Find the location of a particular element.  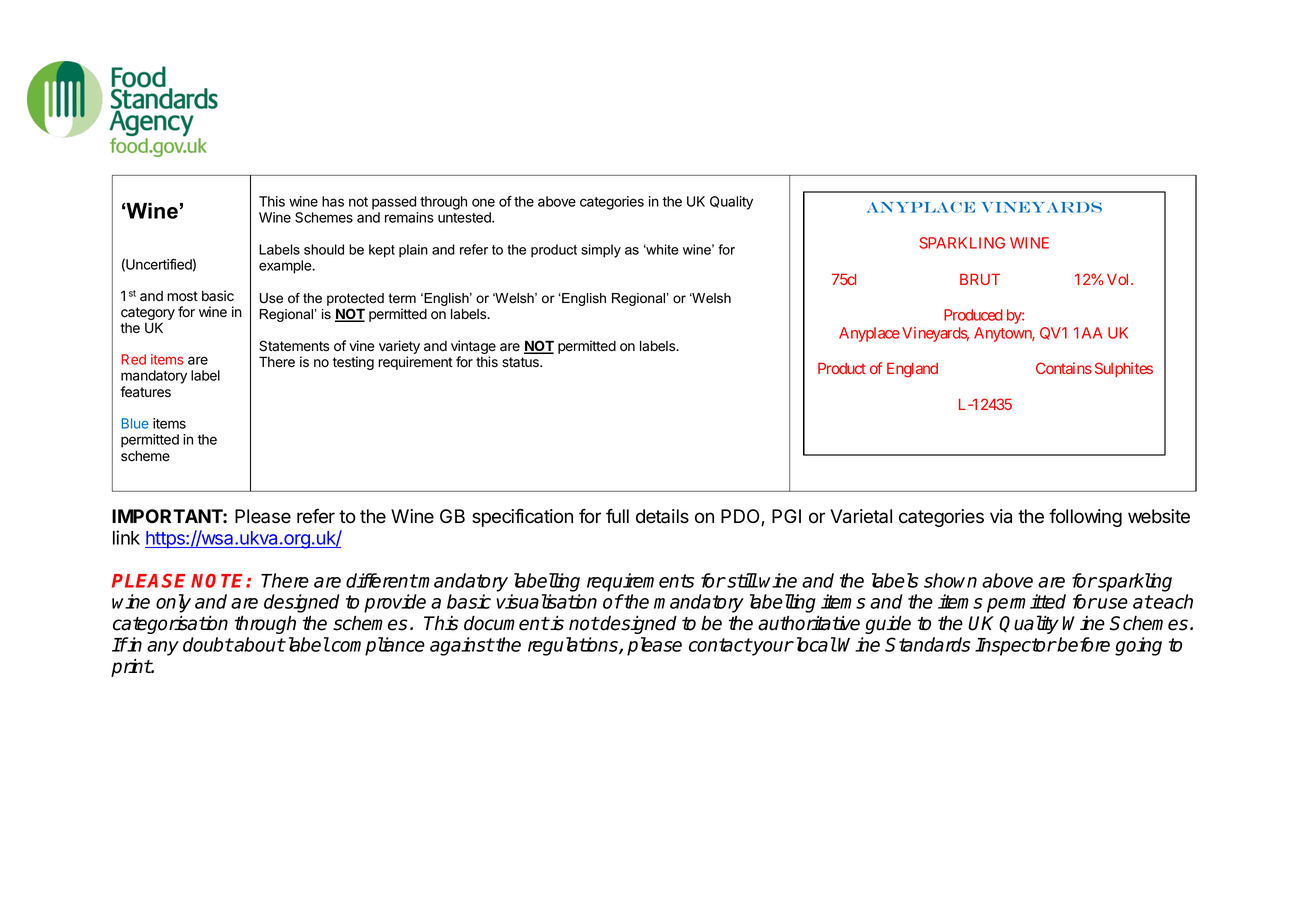

Contains is located at coordinates (1064, 368).
